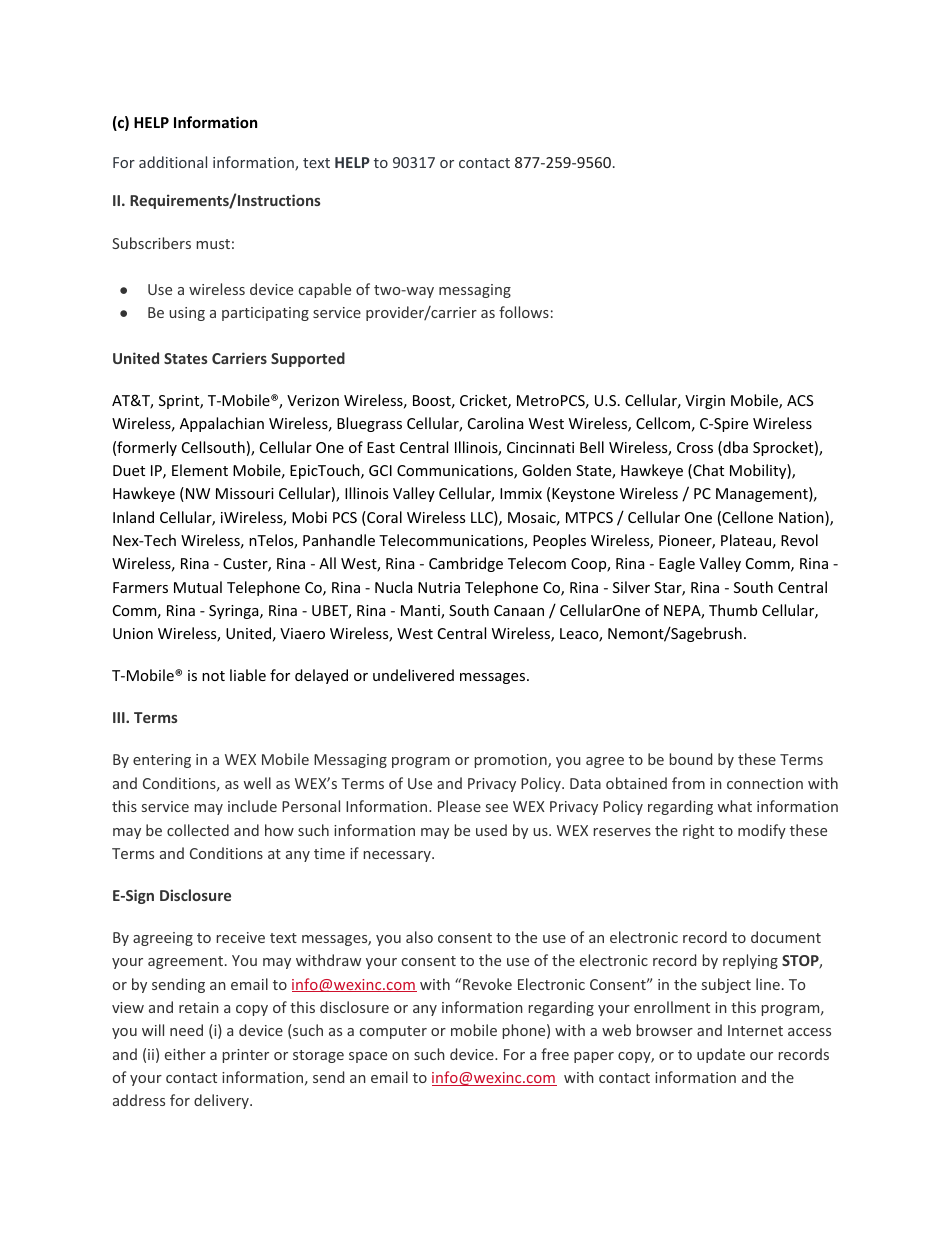  What do you see at coordinates (733, 610) in the image?
I see `Thumb` at bounding box center [733, 610].
